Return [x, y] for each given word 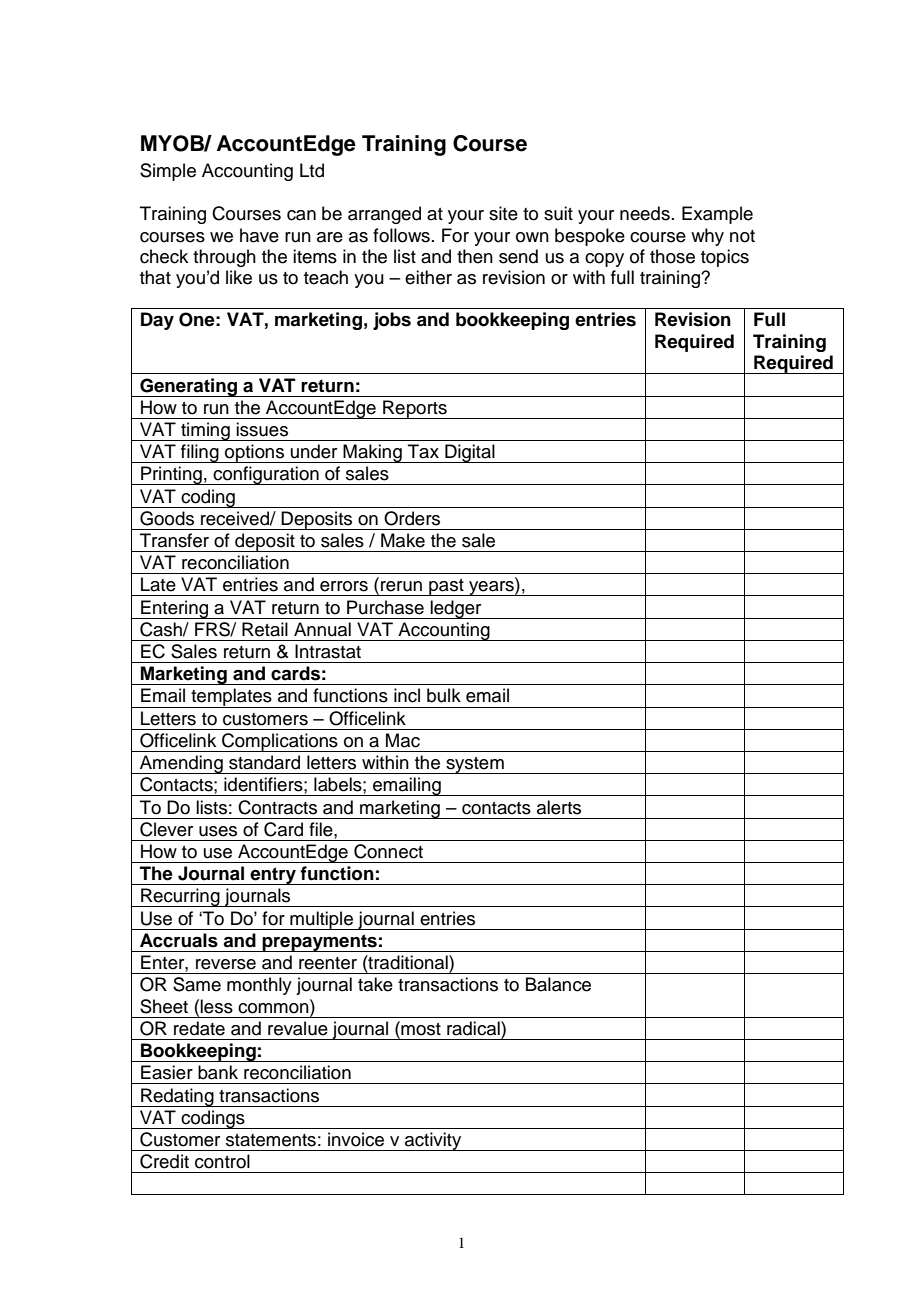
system [475, 765]
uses [218, 831]
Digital [470, 453]
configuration [266, 475]
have [259, 235]
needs [645, 213]
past [446, 587]
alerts [559, 807]
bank [218, 1072]
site [503, 213]
